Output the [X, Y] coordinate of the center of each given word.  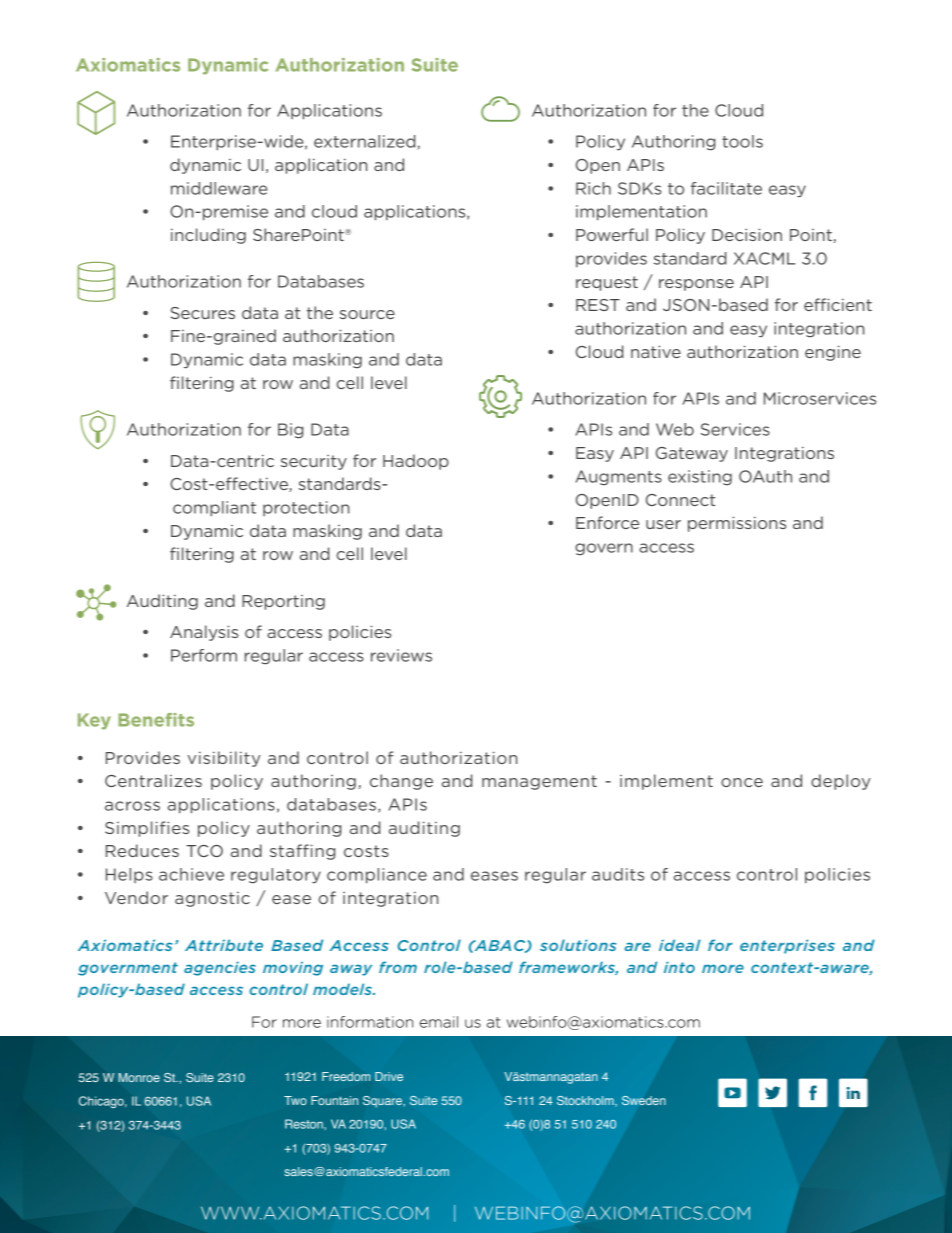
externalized [364, 141]
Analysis [204, 633]
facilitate [726, 188]
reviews [401, 655]
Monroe [139, 1077]
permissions [737, 524]
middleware [219, 188]
